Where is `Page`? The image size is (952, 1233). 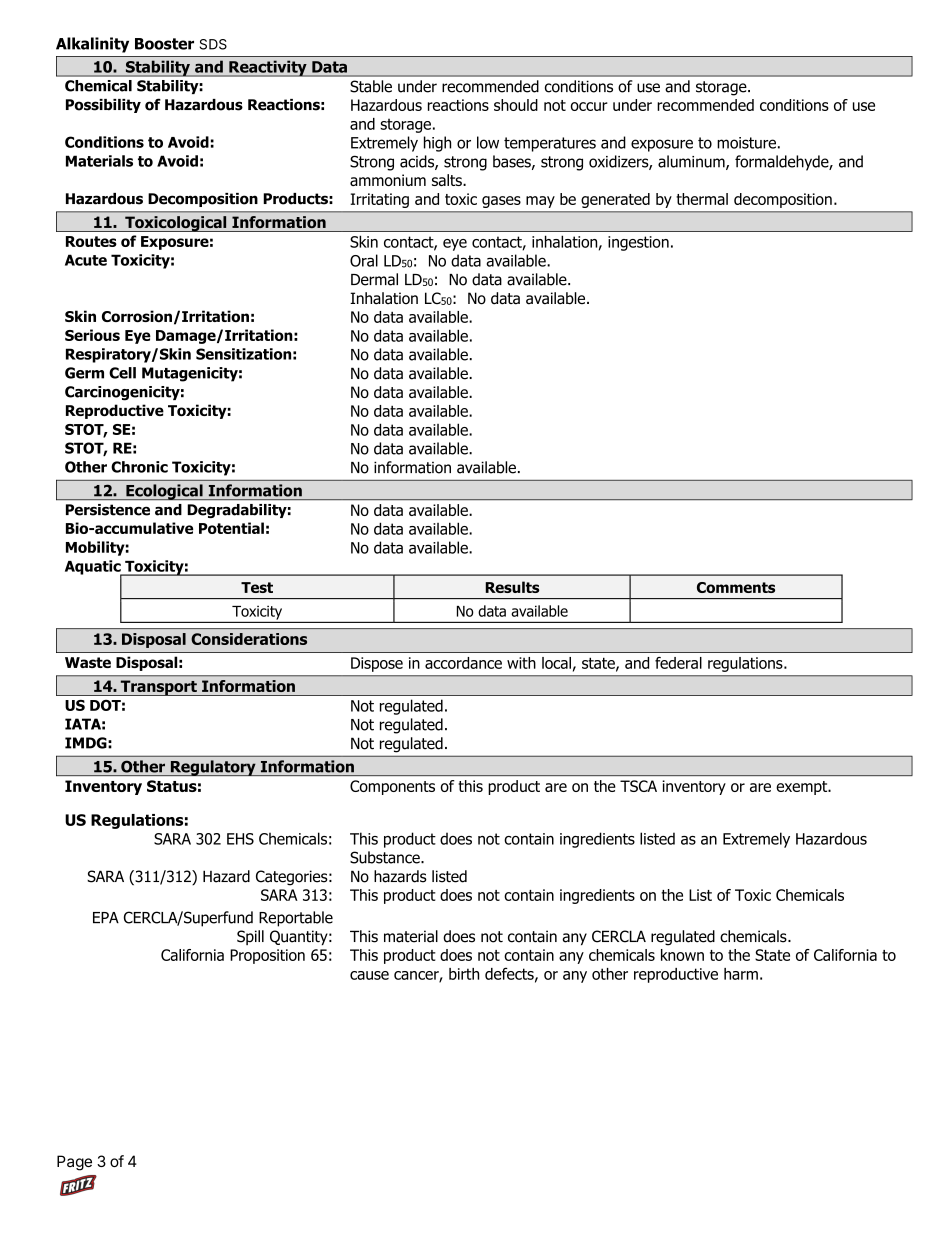
Page is located at coordinates (74, 1163).
